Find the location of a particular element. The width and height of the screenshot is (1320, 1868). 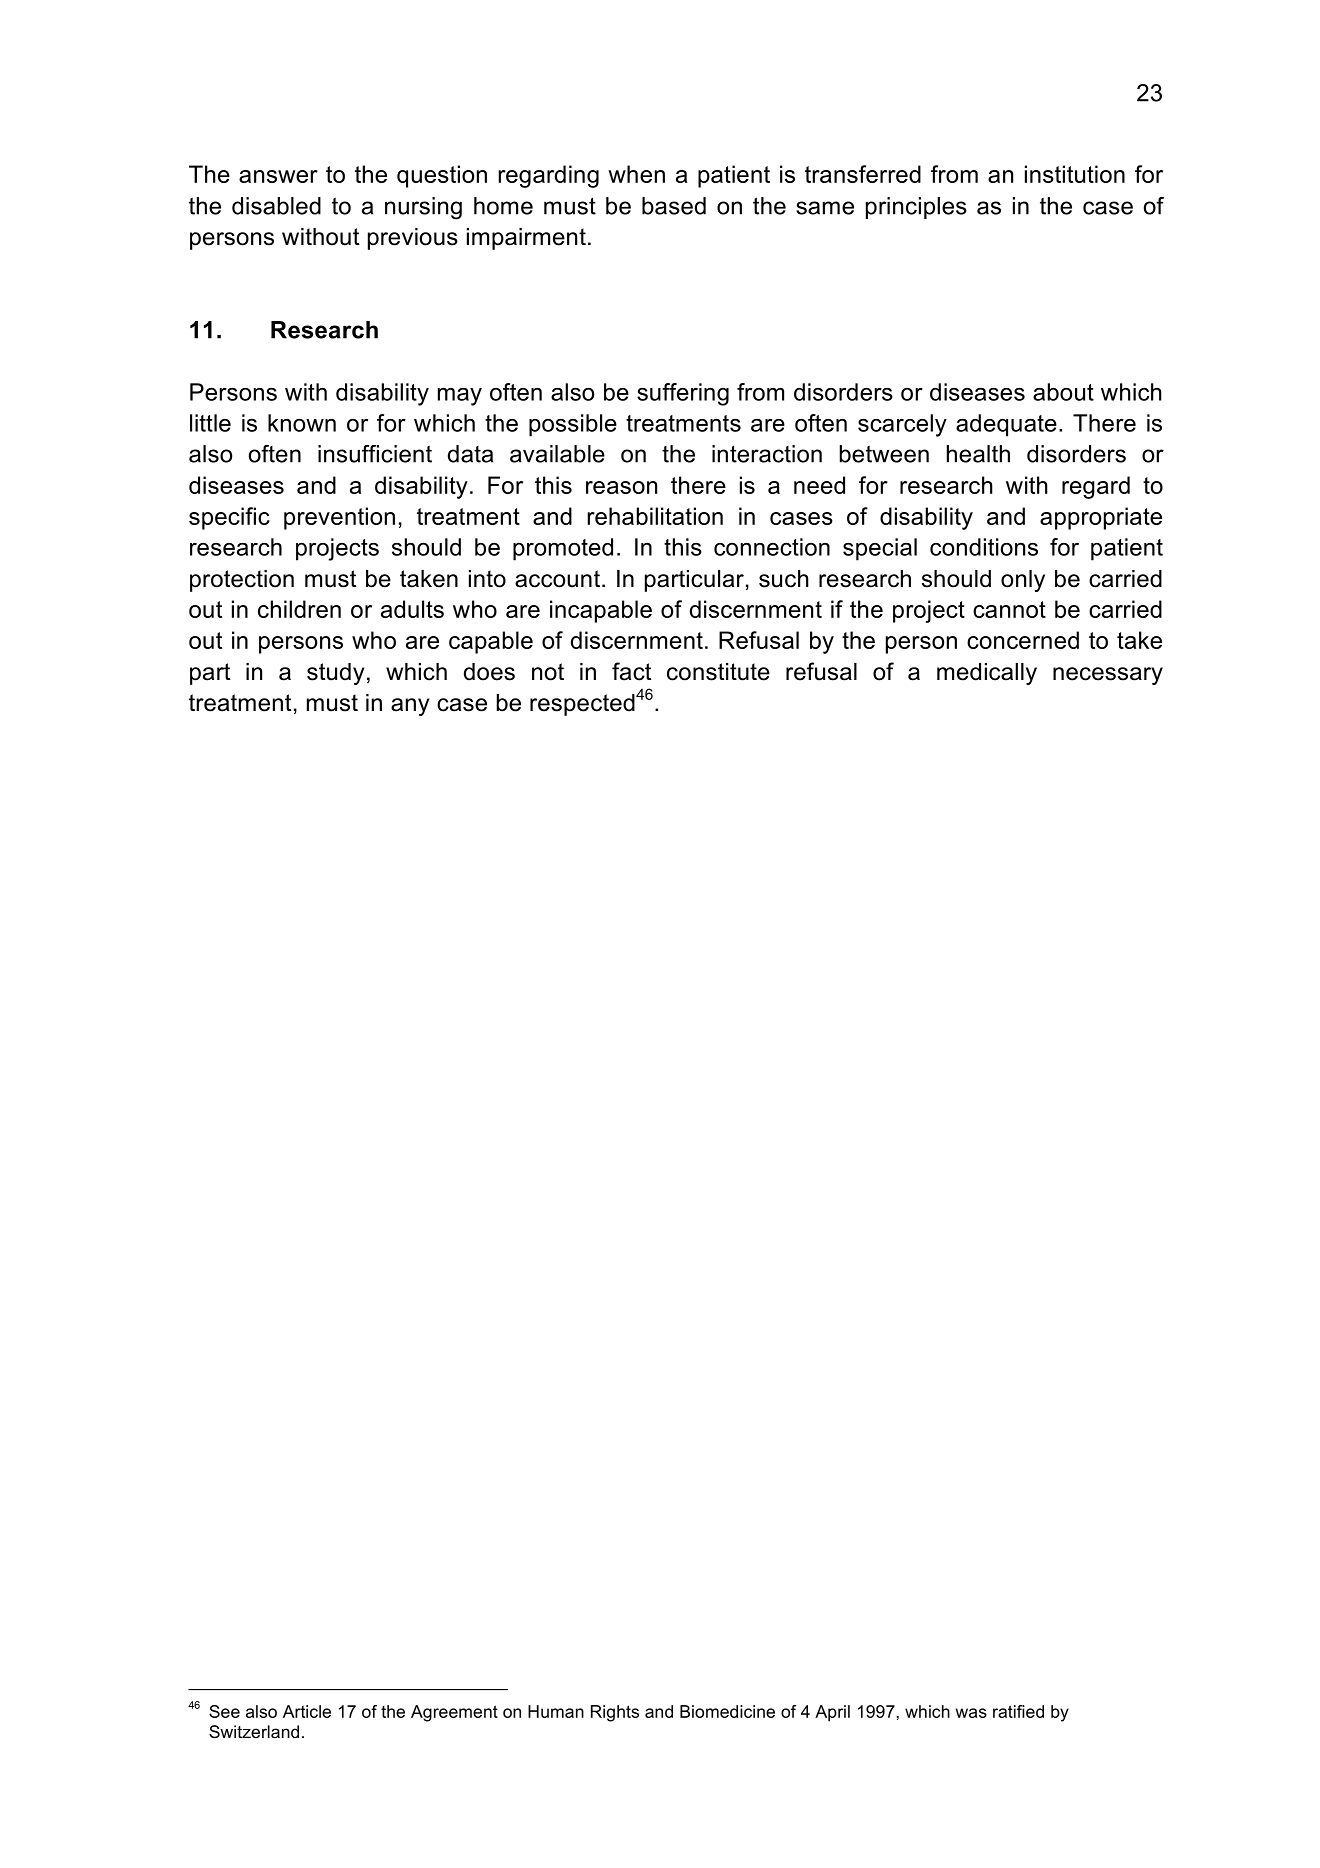

disabled is located at coordinates (276, 206).
